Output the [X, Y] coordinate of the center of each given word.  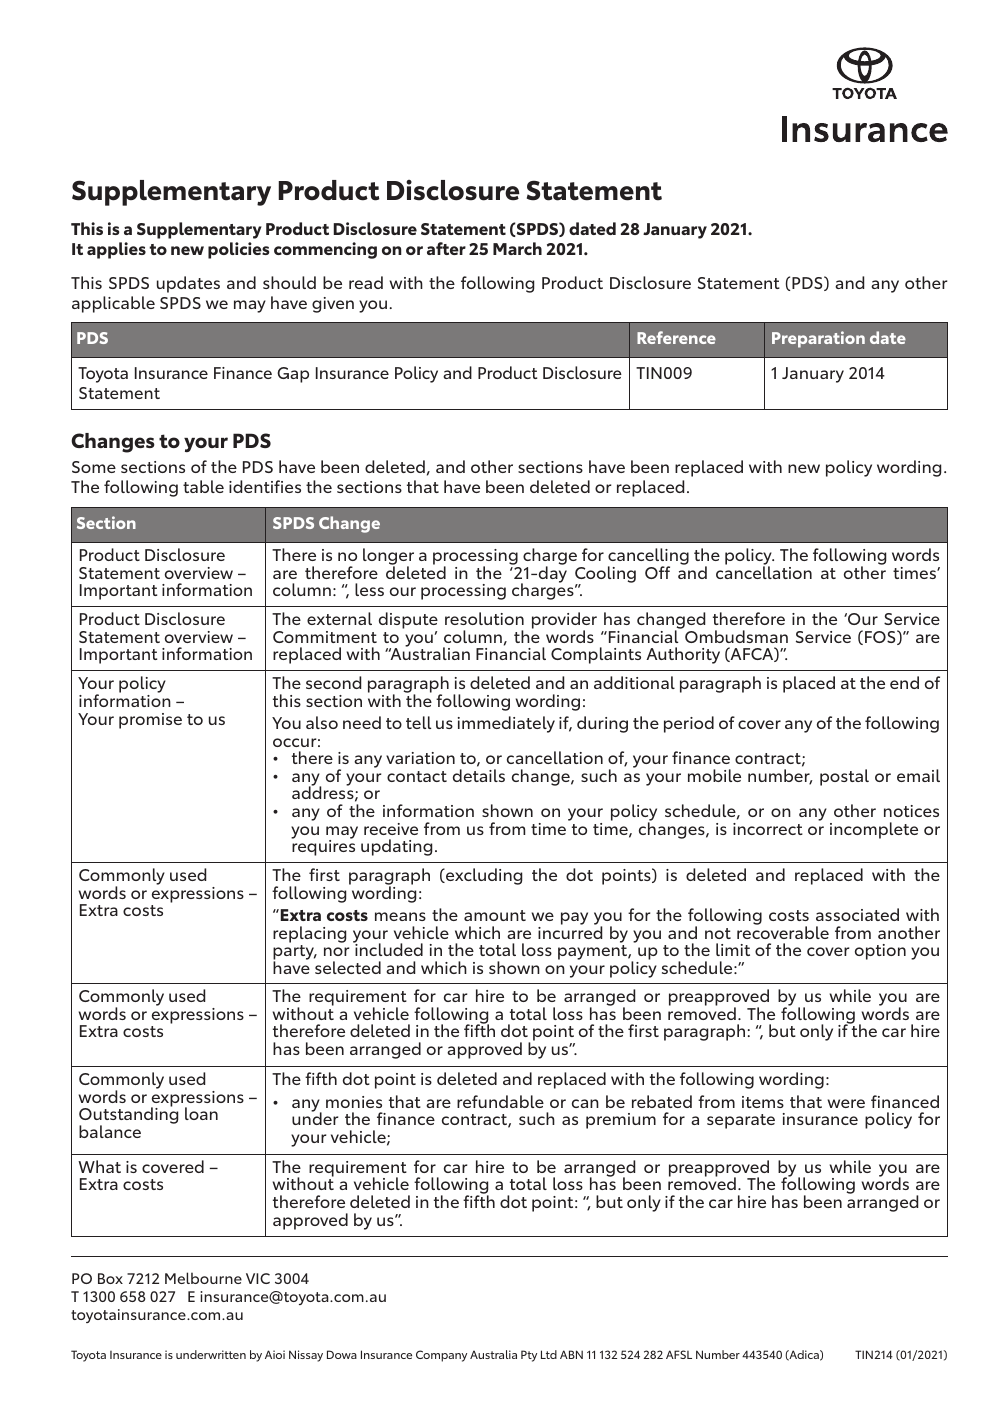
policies [238, 250]
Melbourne [203, 1278]
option [880, 952]
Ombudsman [736, 636]
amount [495, 915]
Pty [529, 1356]
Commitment [325, 637]
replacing [309, 934]
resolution [484, 618]
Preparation [818, 339]
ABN [571, 1354]
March [517, 248]
